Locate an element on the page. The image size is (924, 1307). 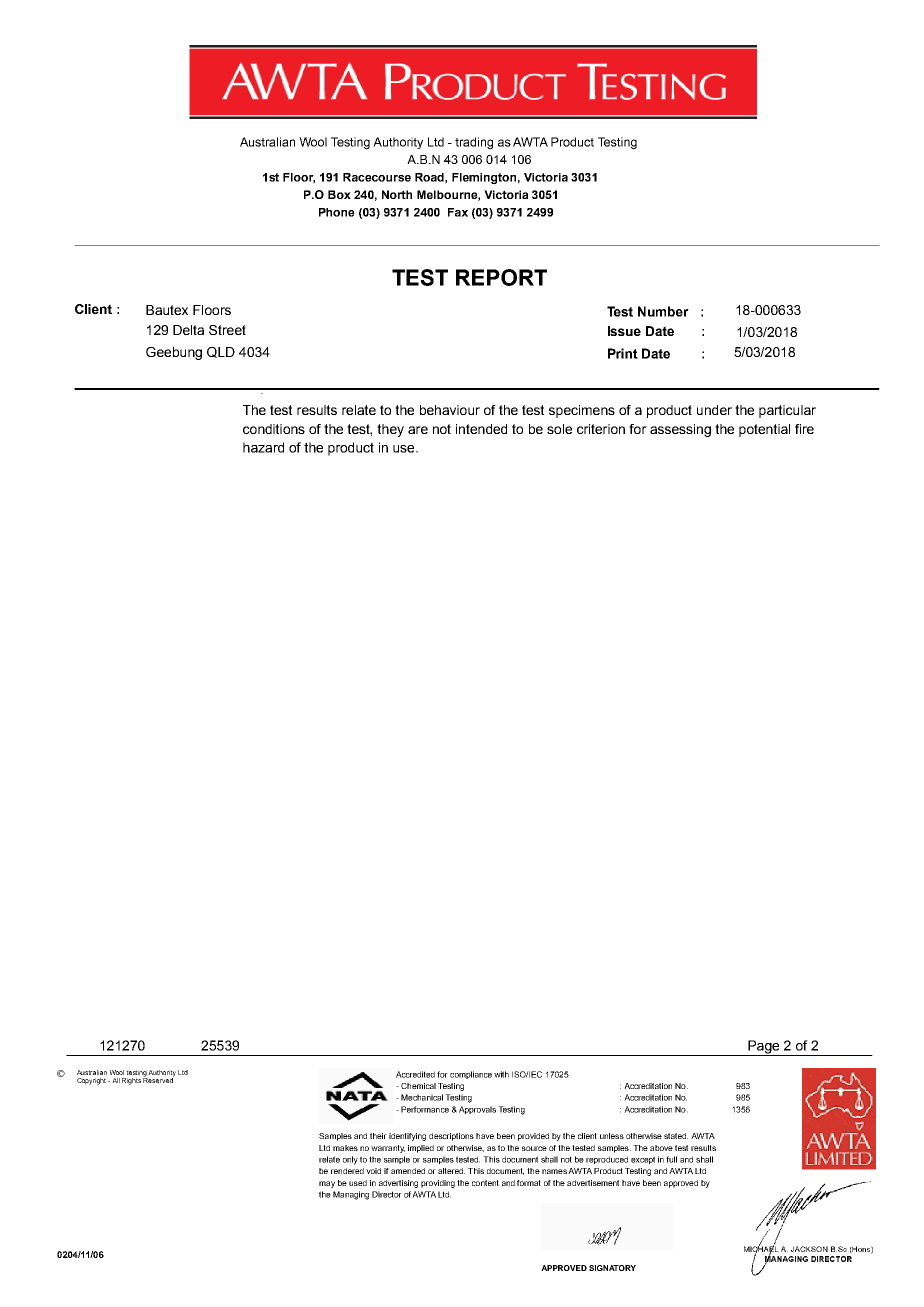
hazard is located at coordinates (263, 447).
